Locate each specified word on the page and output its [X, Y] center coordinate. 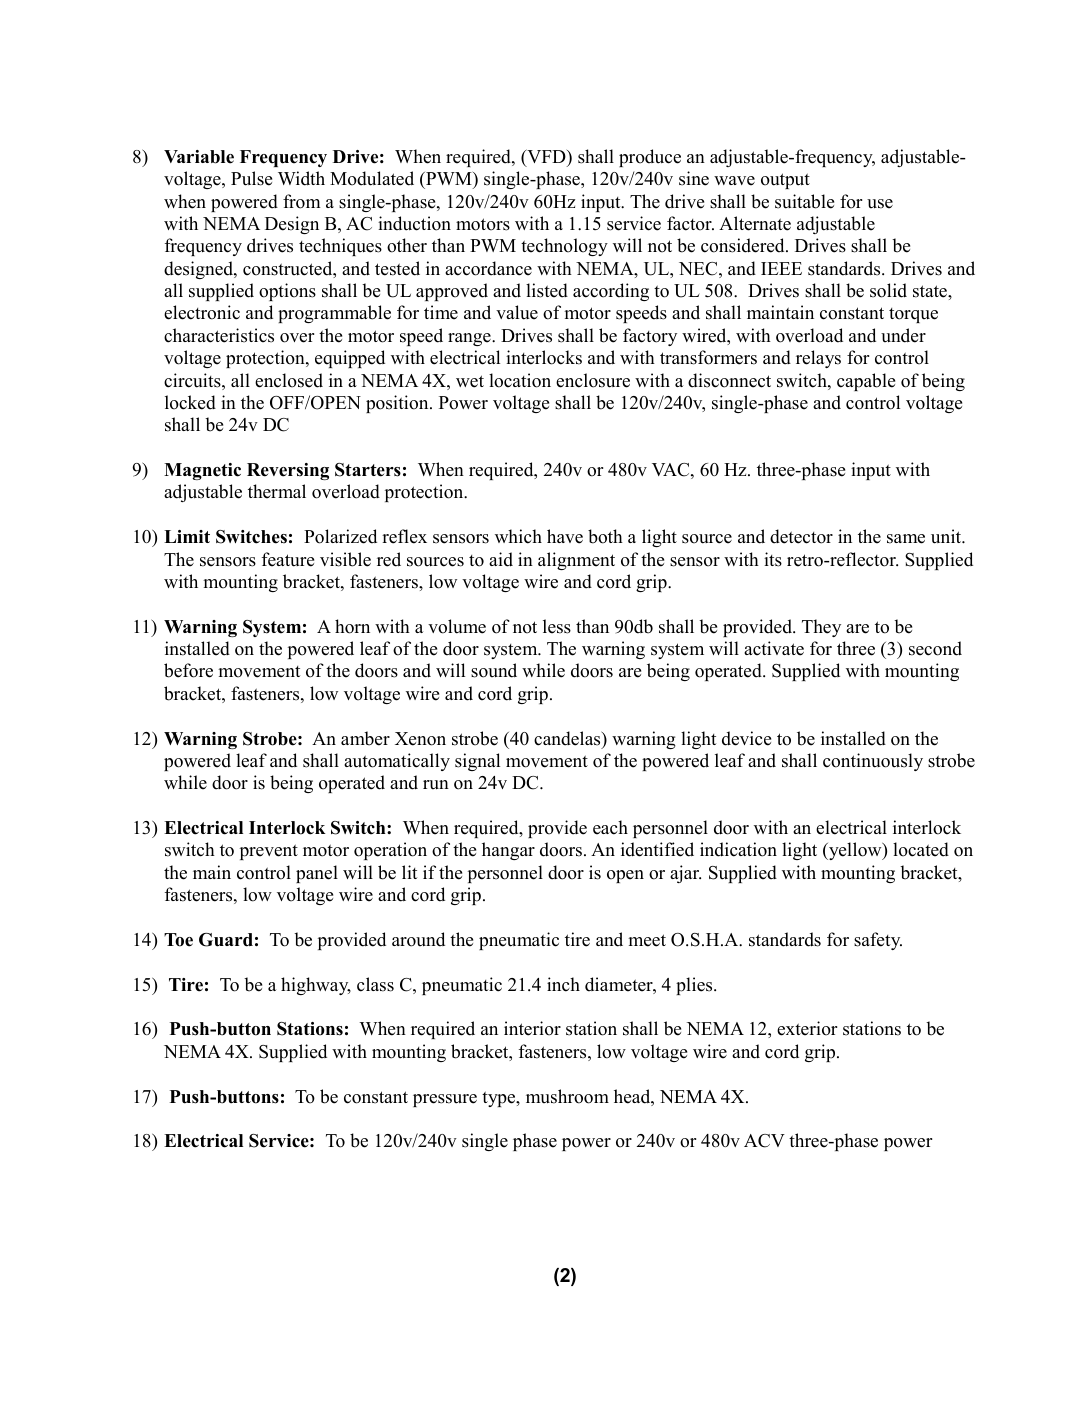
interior [532, 1028]
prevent [269, 852]
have [565, 536]
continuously [873, 762]
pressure [445, 1100]
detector [801, 536]
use [880, 204]
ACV [764, 1141]
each [610, 827]
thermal [277, 491]
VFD [546, 157]
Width [301, 178]
